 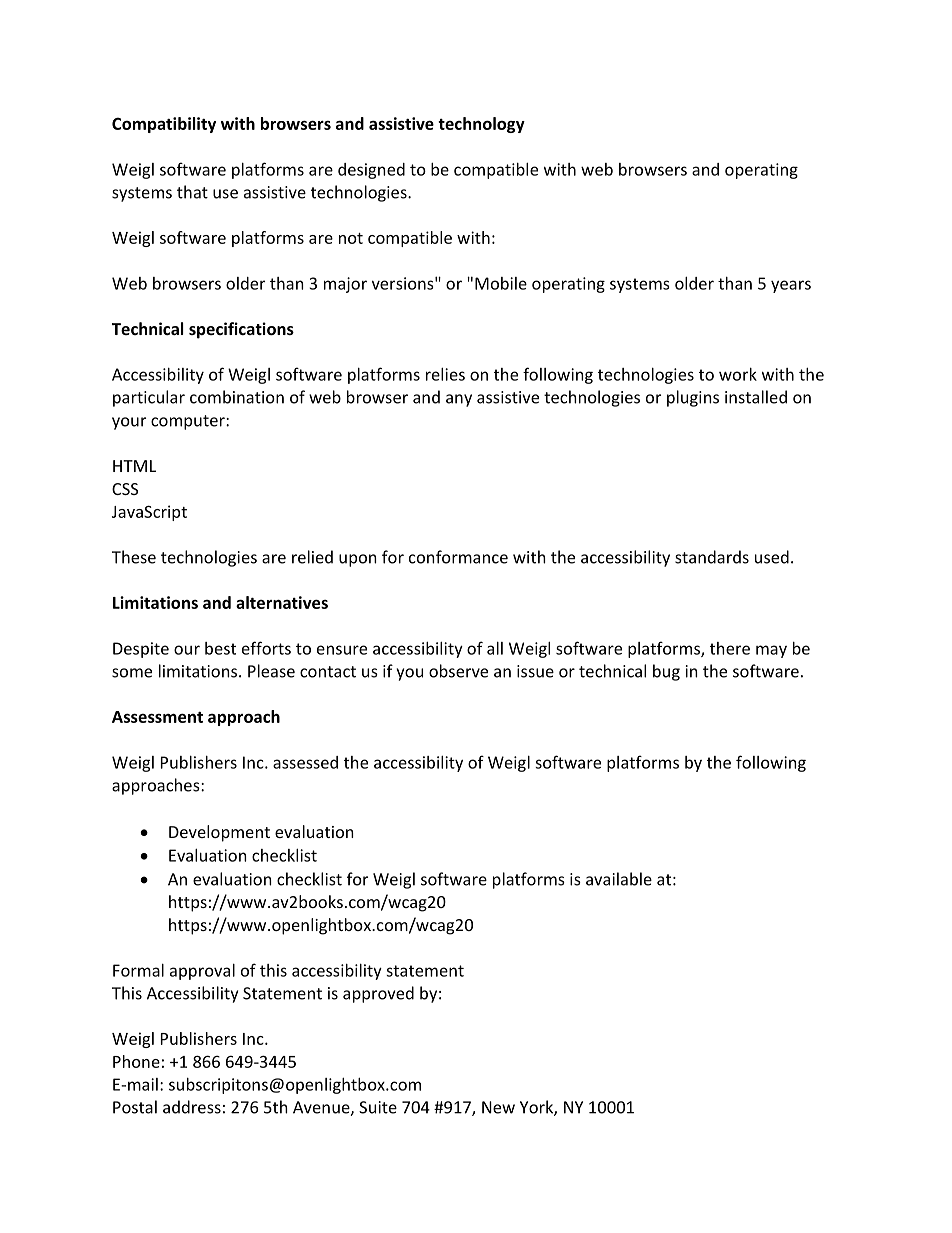 What do you see at coordinates (693, 398) in the screenshot?
I see `plugins` at bounding box center [693, 398].
